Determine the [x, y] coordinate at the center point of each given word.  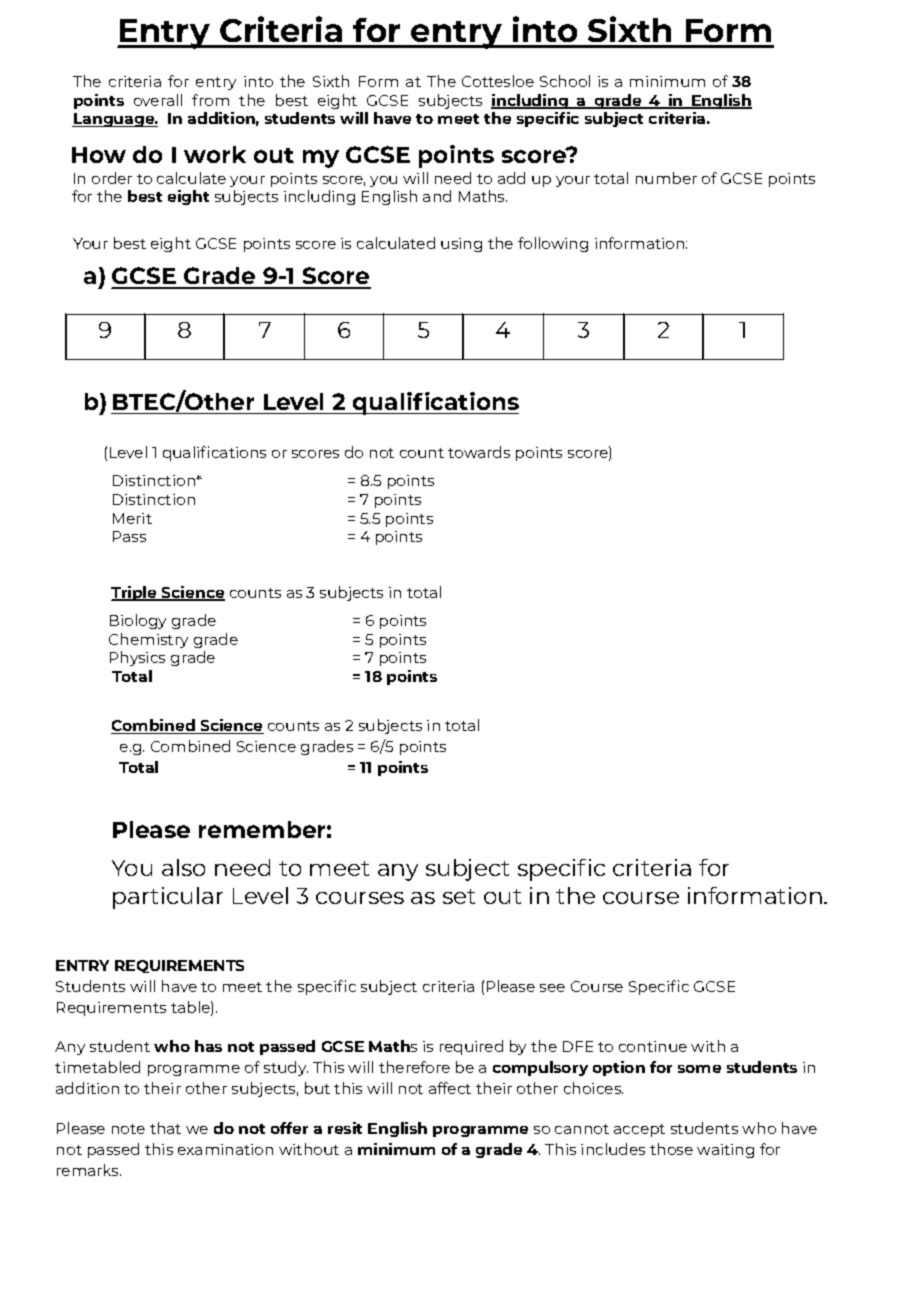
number [666, 178]
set [459, 896]
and [437, 196]
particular [168, 898]
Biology [138, 621]
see [552, 988]
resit [345, 1128]
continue [653, 1046]
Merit [132, 518]
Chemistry [148, 640]
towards [479, 452]
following [553, 244]
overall [158, 100]
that [165, 1128]
